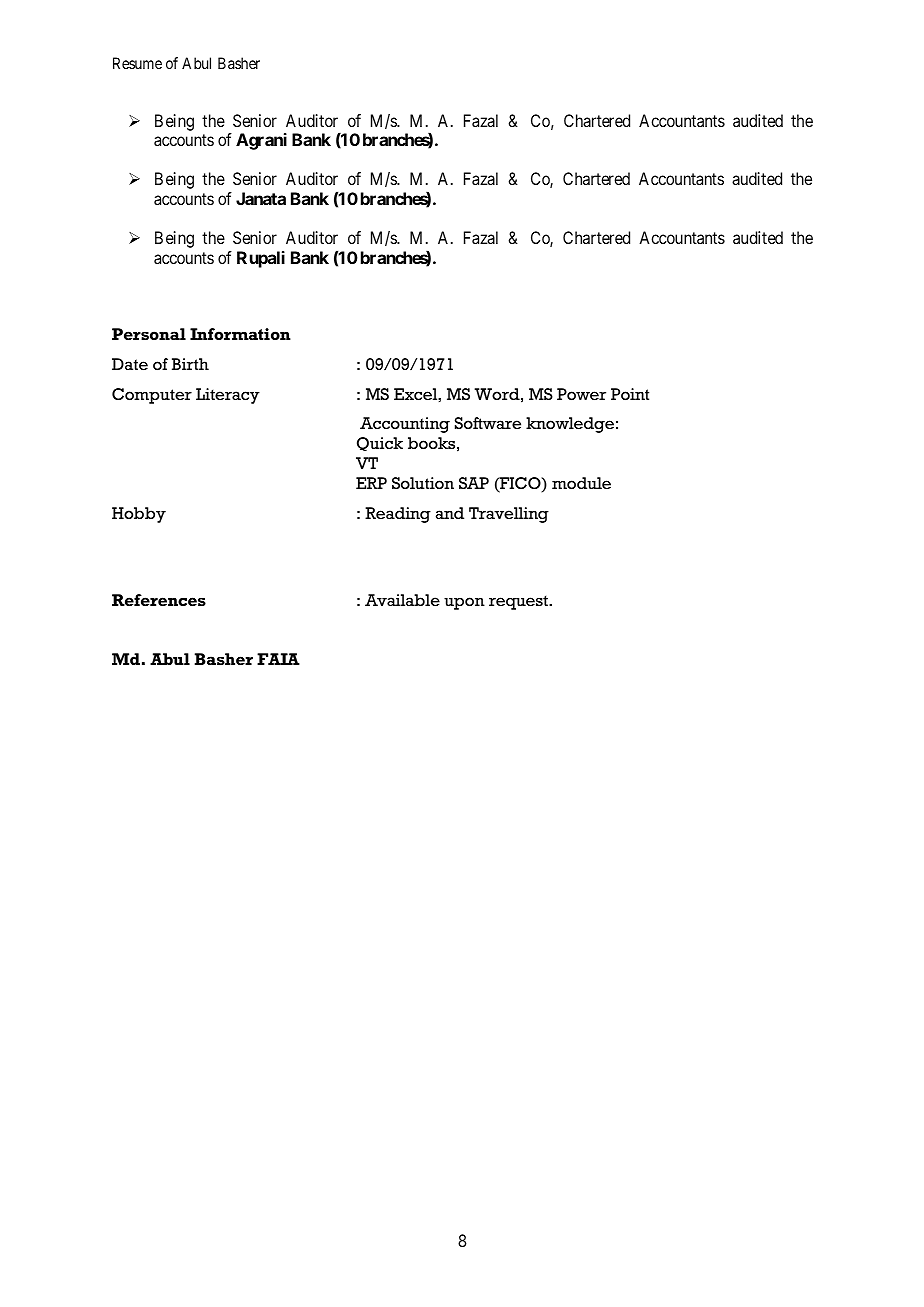  What do you see at coordinates (159, 600) in the page?
I see `References` at bounding box center [159, 600].
